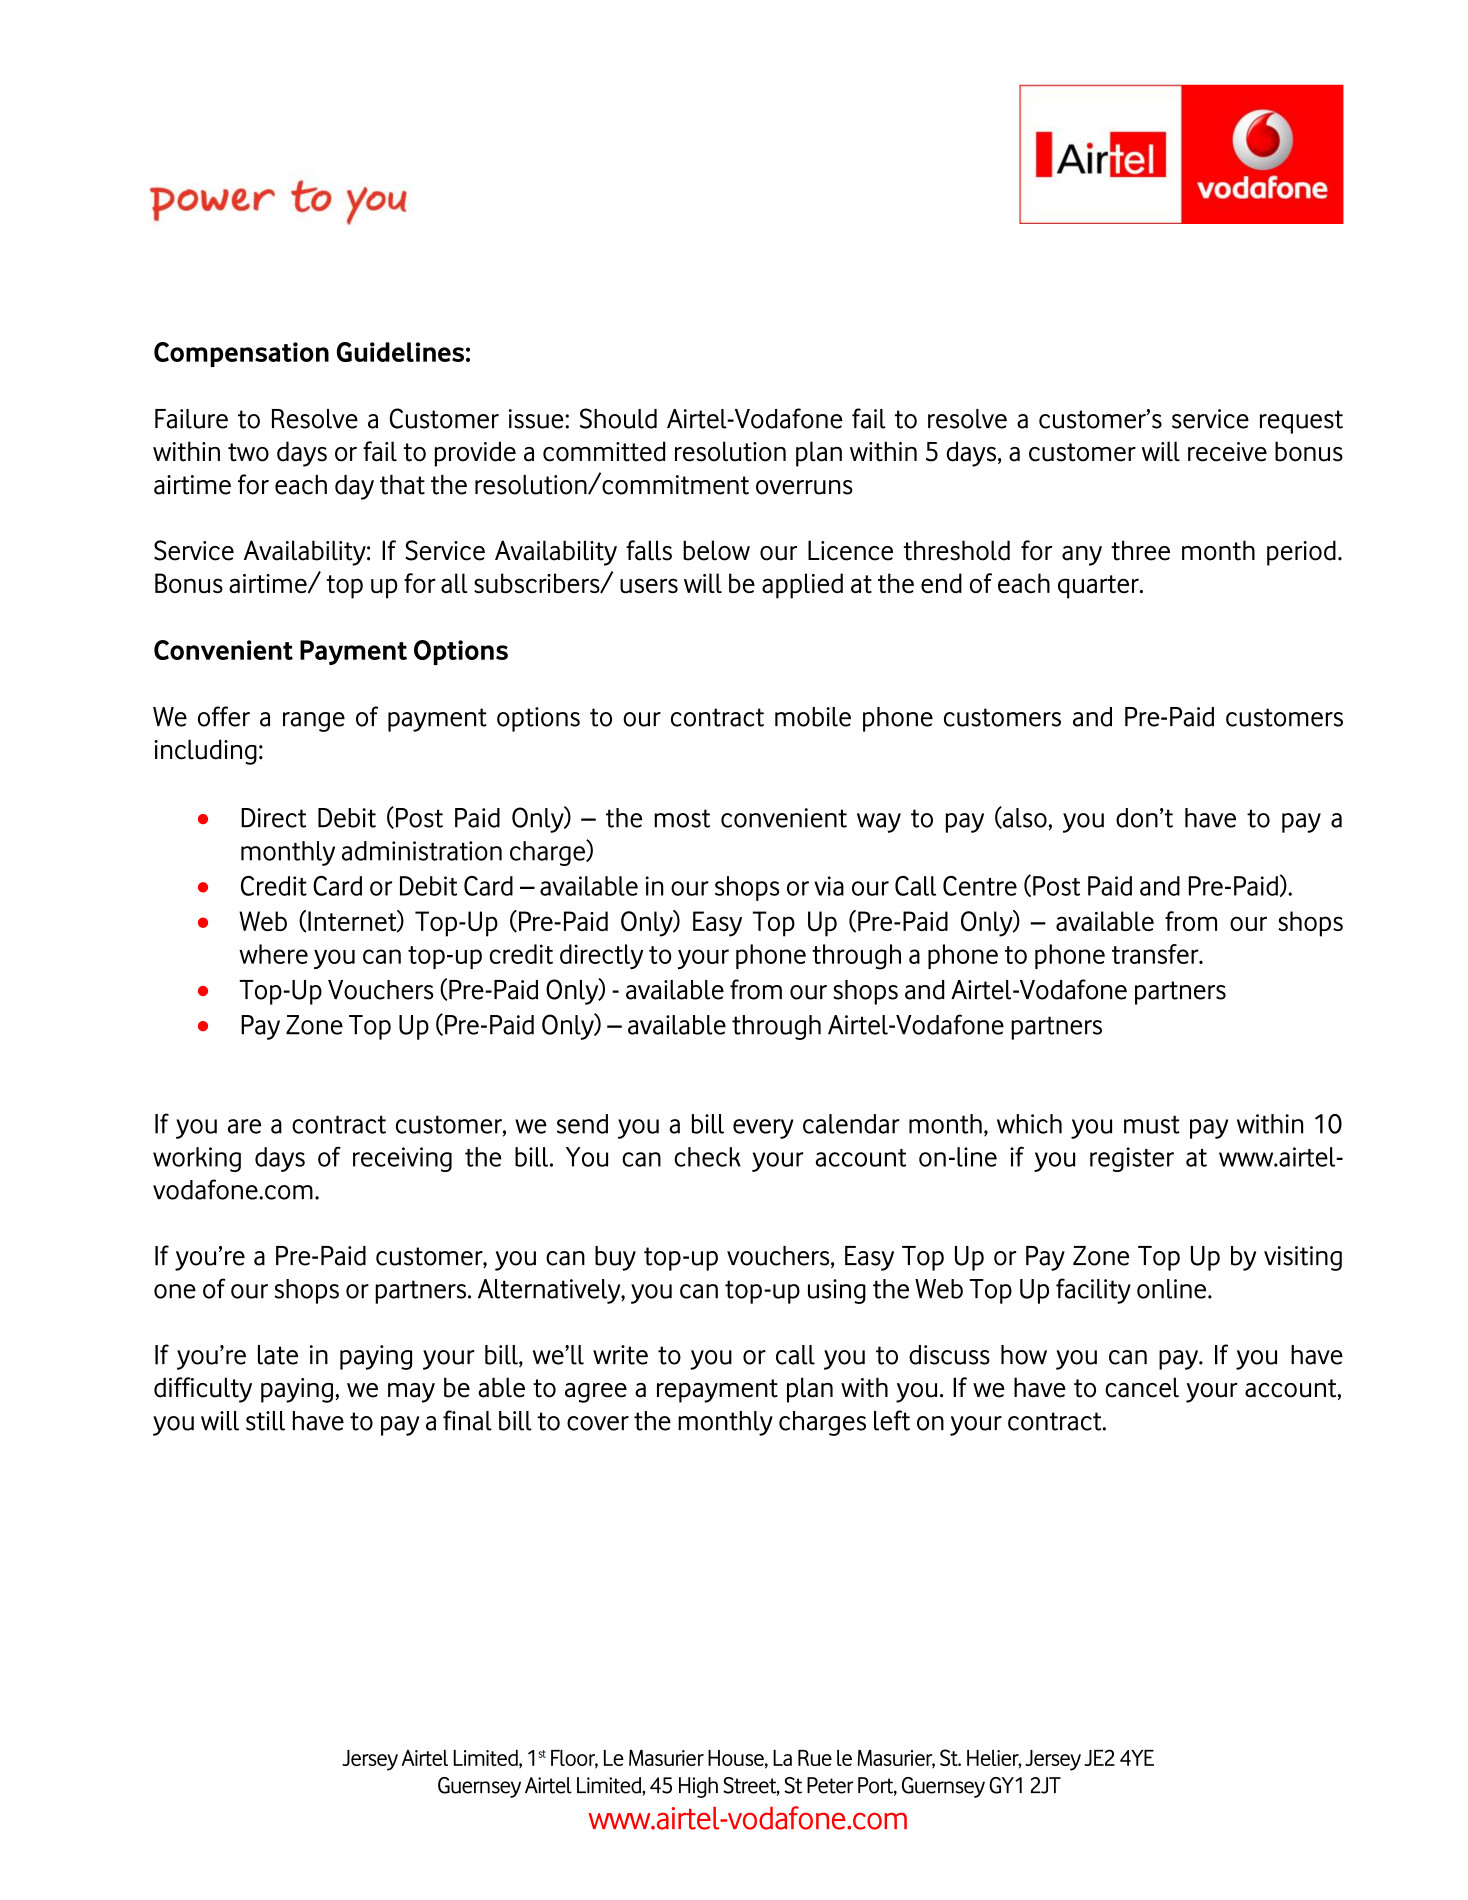 This document has height=1900, width=1468. I want to click on receive, so click(1227, 452).
